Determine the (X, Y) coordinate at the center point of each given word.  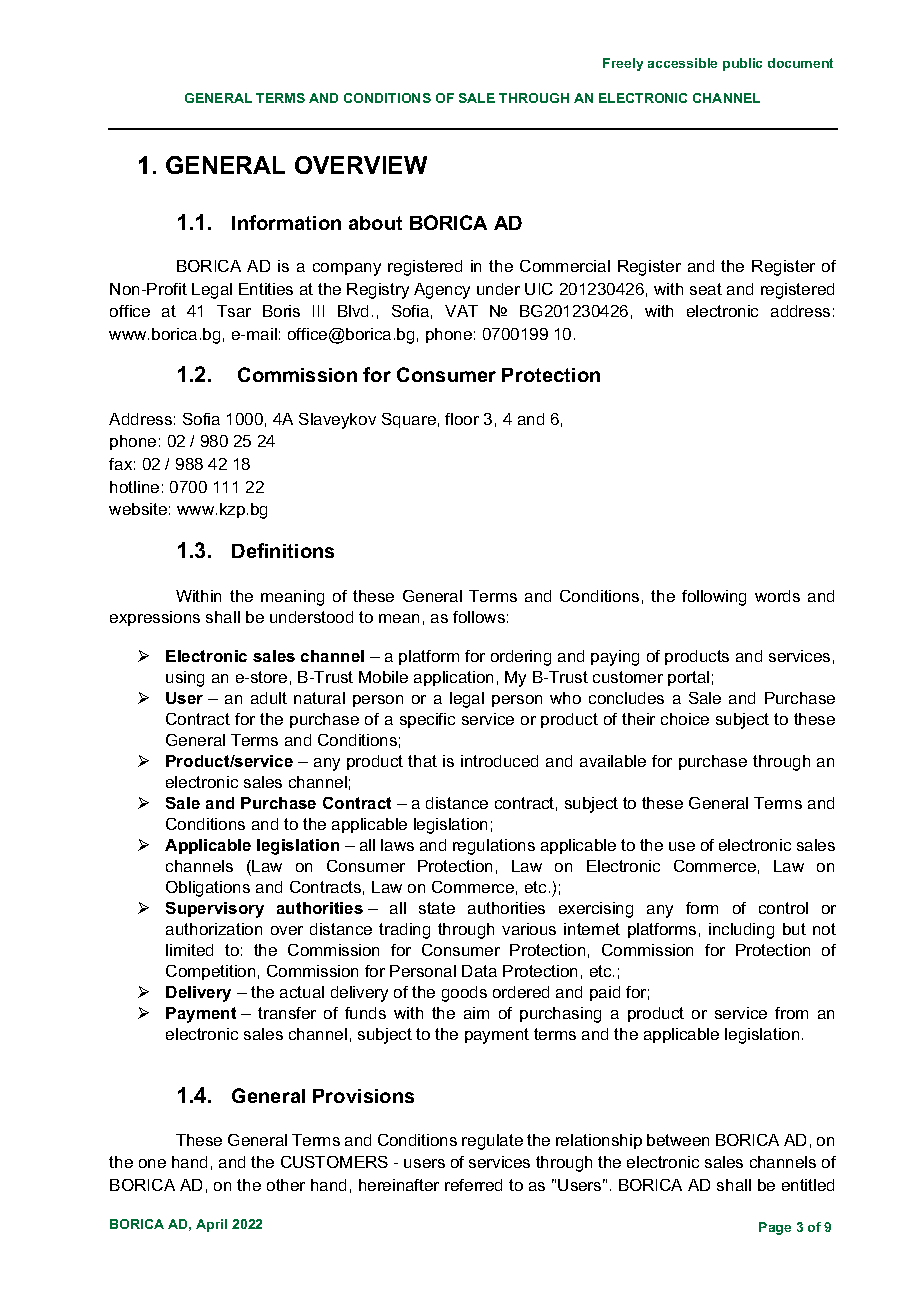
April (211, 1225)
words (777, 596)
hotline (134, 487)
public (742, 64)
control (783, 908)
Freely (623, 64)
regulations (494, 847)
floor (462, 419)
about (375, 223)
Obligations (208, 889)
